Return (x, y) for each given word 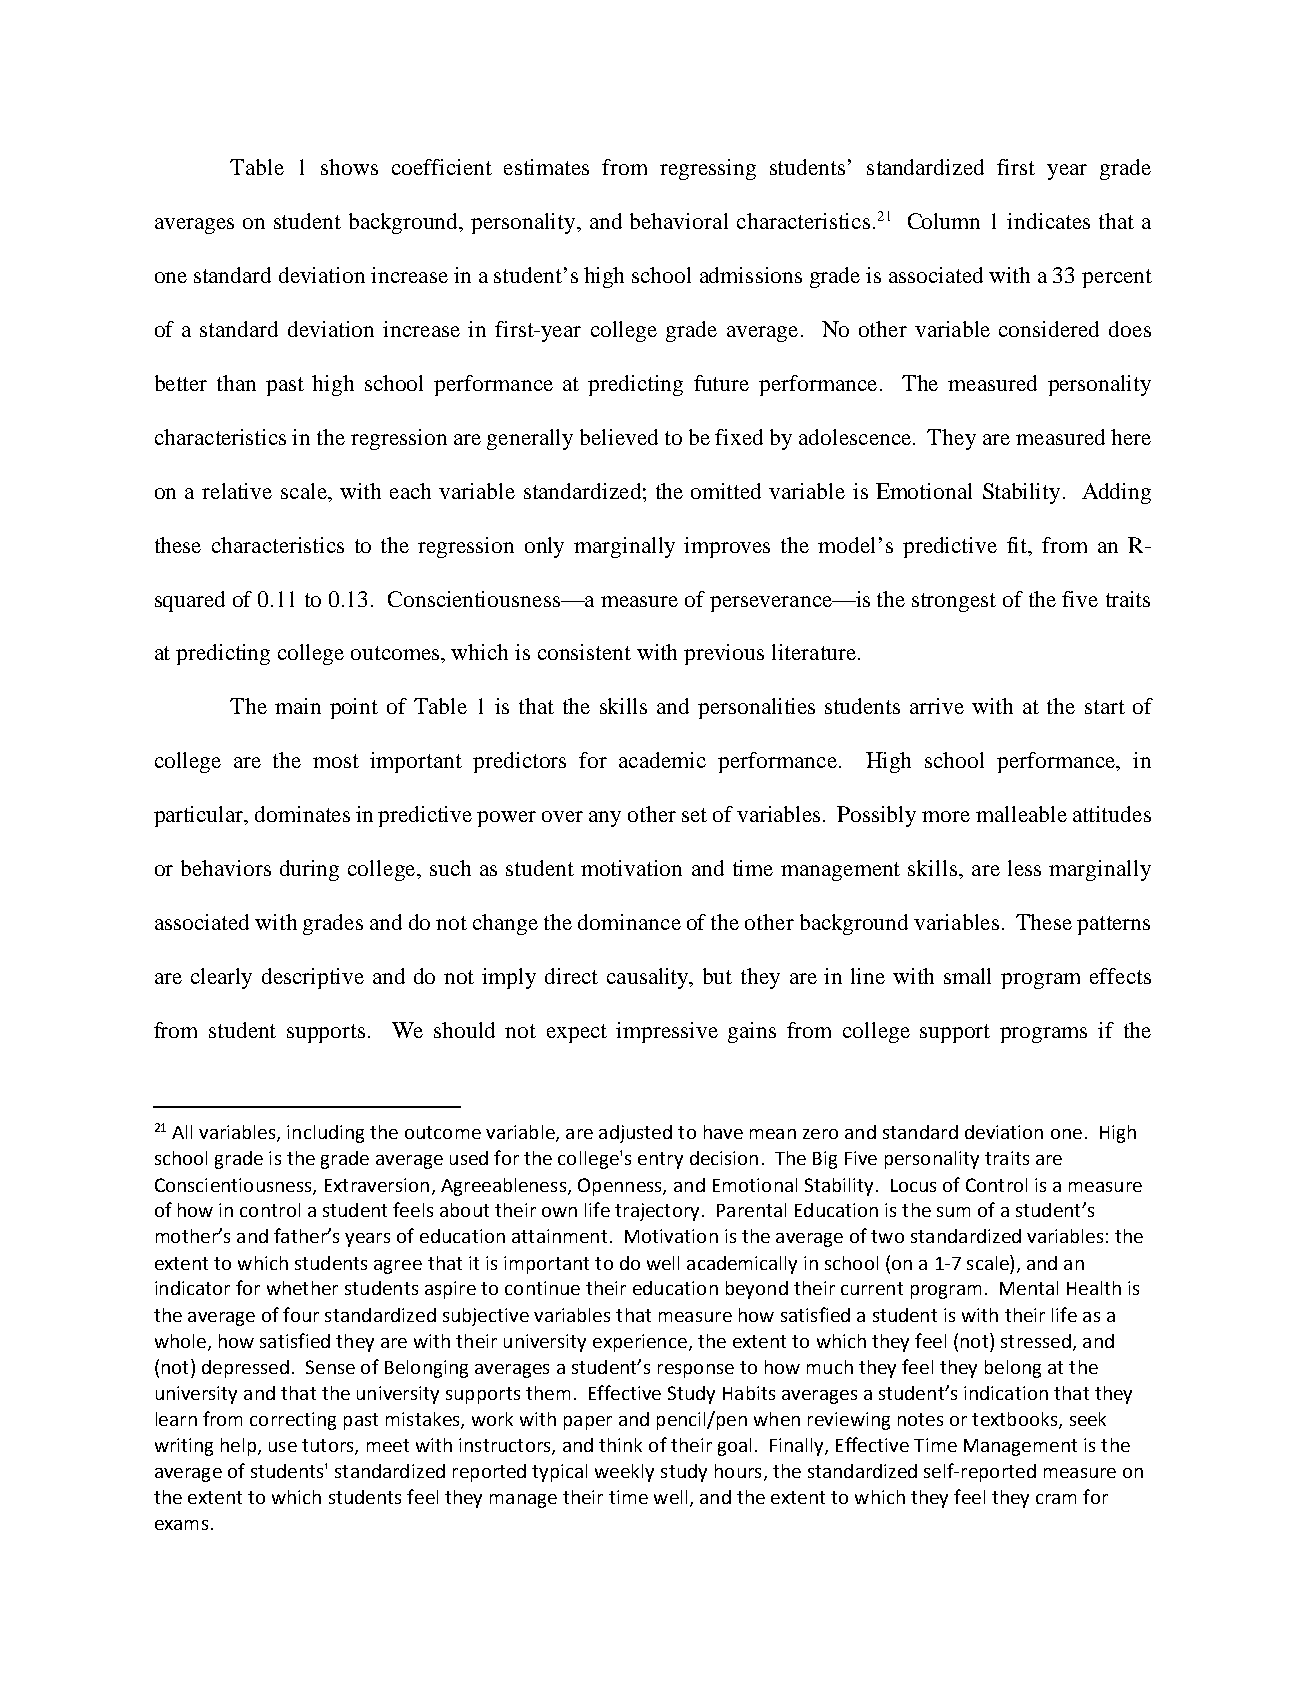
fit (1018, 545)
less (1024, 868)
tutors (329, 1446)
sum (953, 1212)
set (694, 815)
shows (349, 167)
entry (660, 1160)
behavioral (679, 221)
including (325, 1134)
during (309, 870)
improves (727, 547)
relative (237, 491)
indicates (1048, 221)
